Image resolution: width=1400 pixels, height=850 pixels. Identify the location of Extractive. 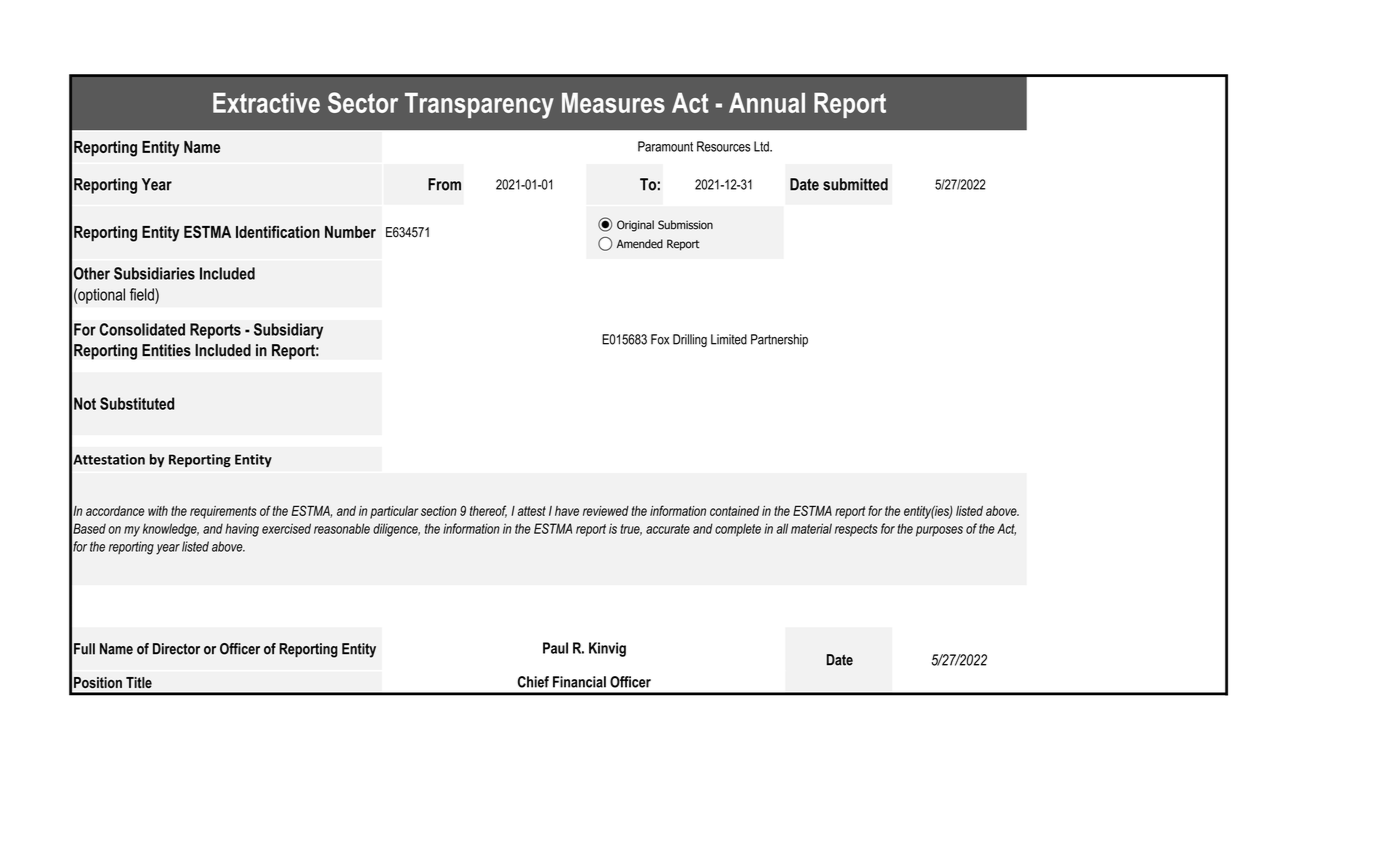
(266, 103).
